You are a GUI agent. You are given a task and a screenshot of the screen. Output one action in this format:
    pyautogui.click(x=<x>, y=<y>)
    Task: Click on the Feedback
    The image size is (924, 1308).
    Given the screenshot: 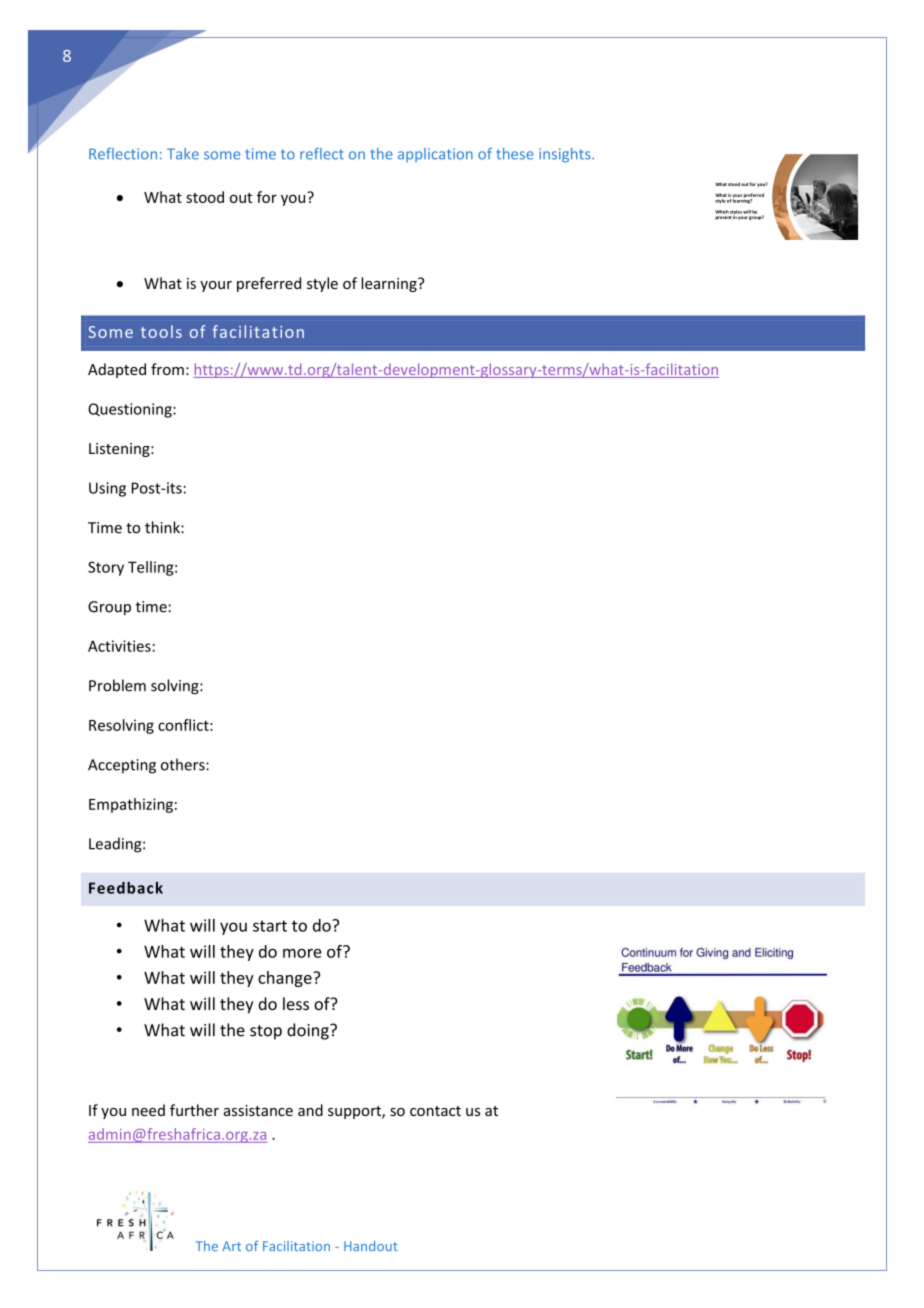 What is the action you would take?
    pyautogui.click(x=126, y=888)
